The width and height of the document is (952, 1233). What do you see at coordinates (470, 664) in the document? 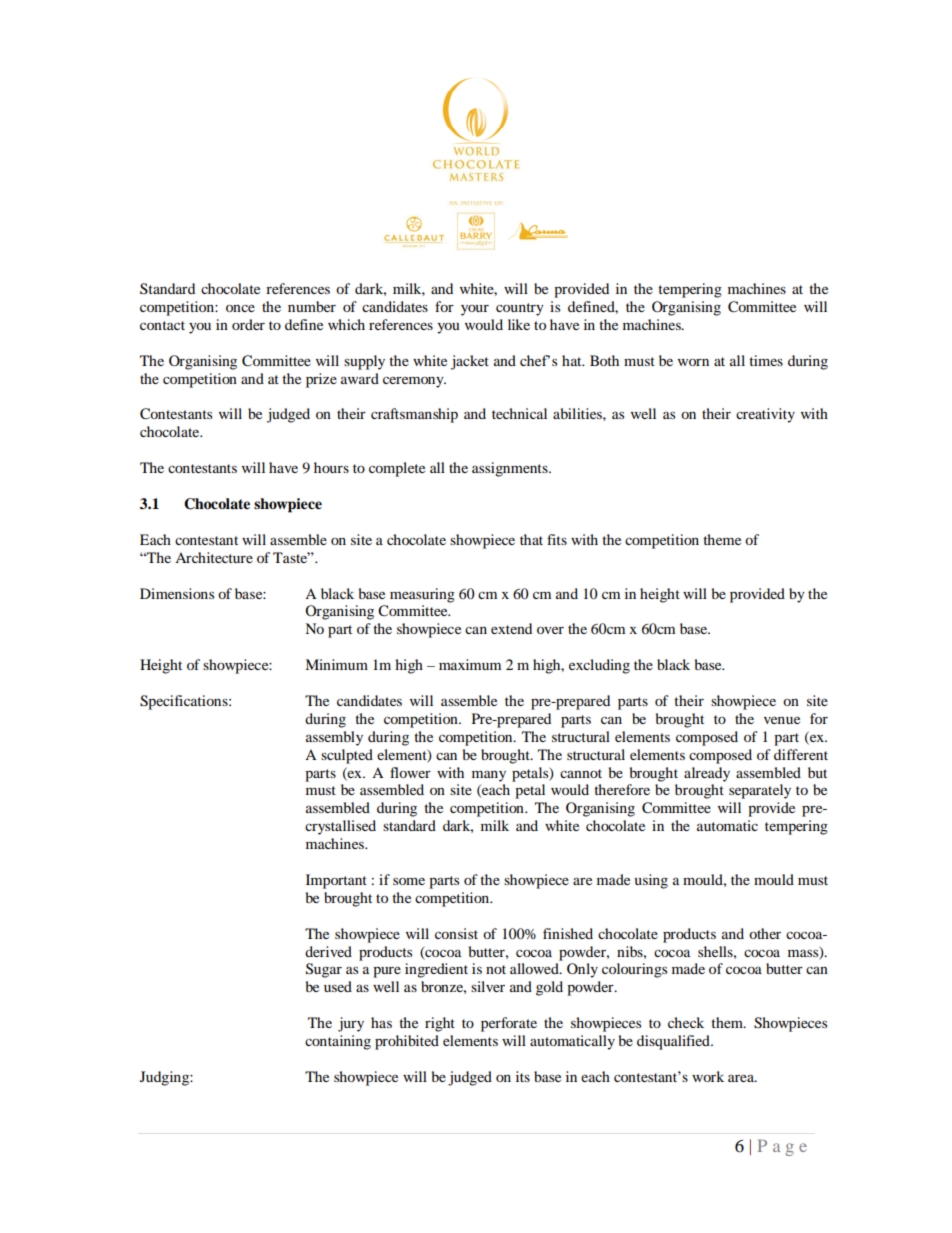
I see `maximum` at bounding box center [470, 664].
